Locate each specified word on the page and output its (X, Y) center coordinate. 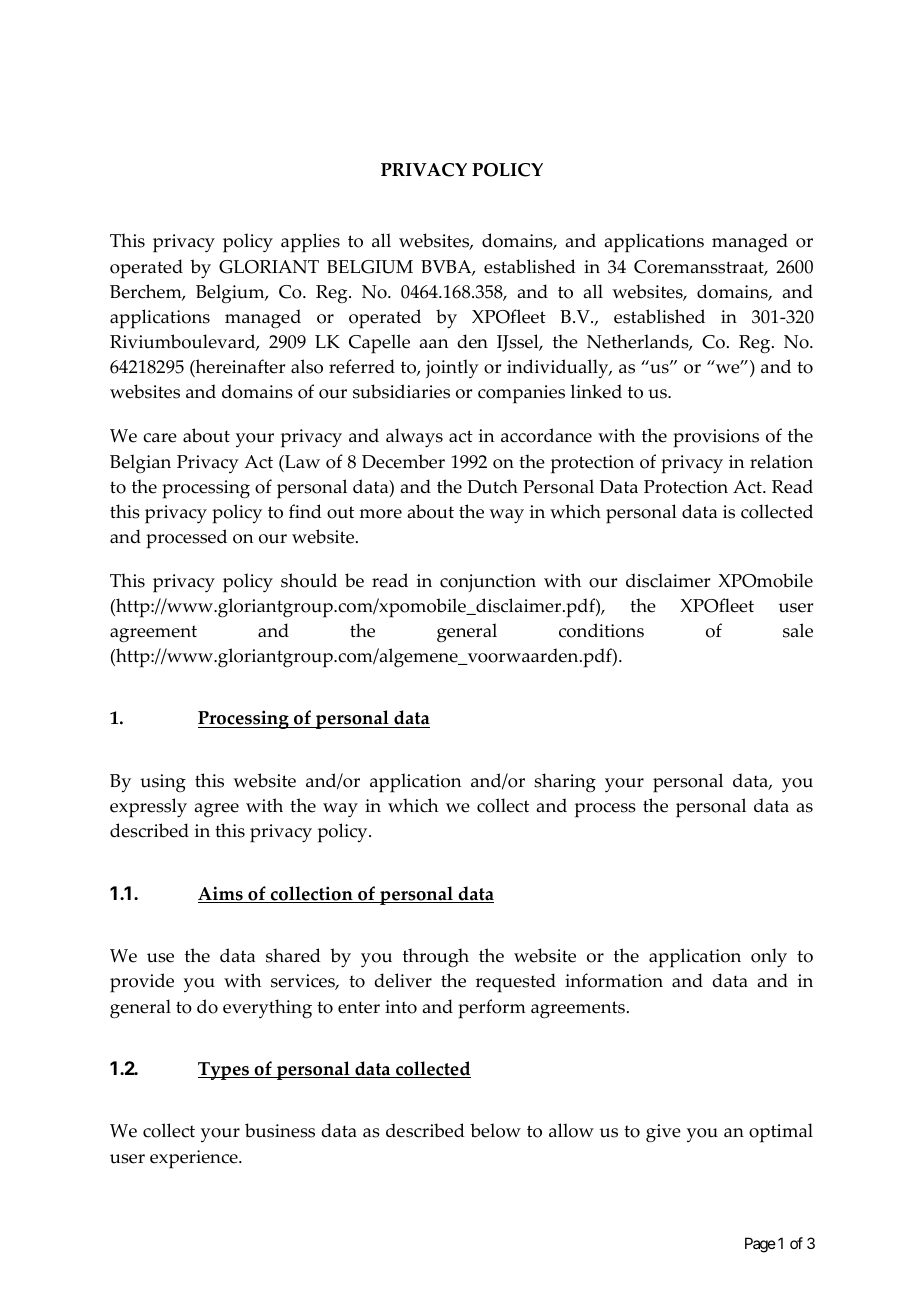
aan (433, 343)
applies (310, 243)
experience (195, 1159)
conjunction (488, 583)
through (436, 958)
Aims (221, 894)
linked (596, 391)
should (309, 580)
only (769, 958)
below (495, 1130)
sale (798, 630)
